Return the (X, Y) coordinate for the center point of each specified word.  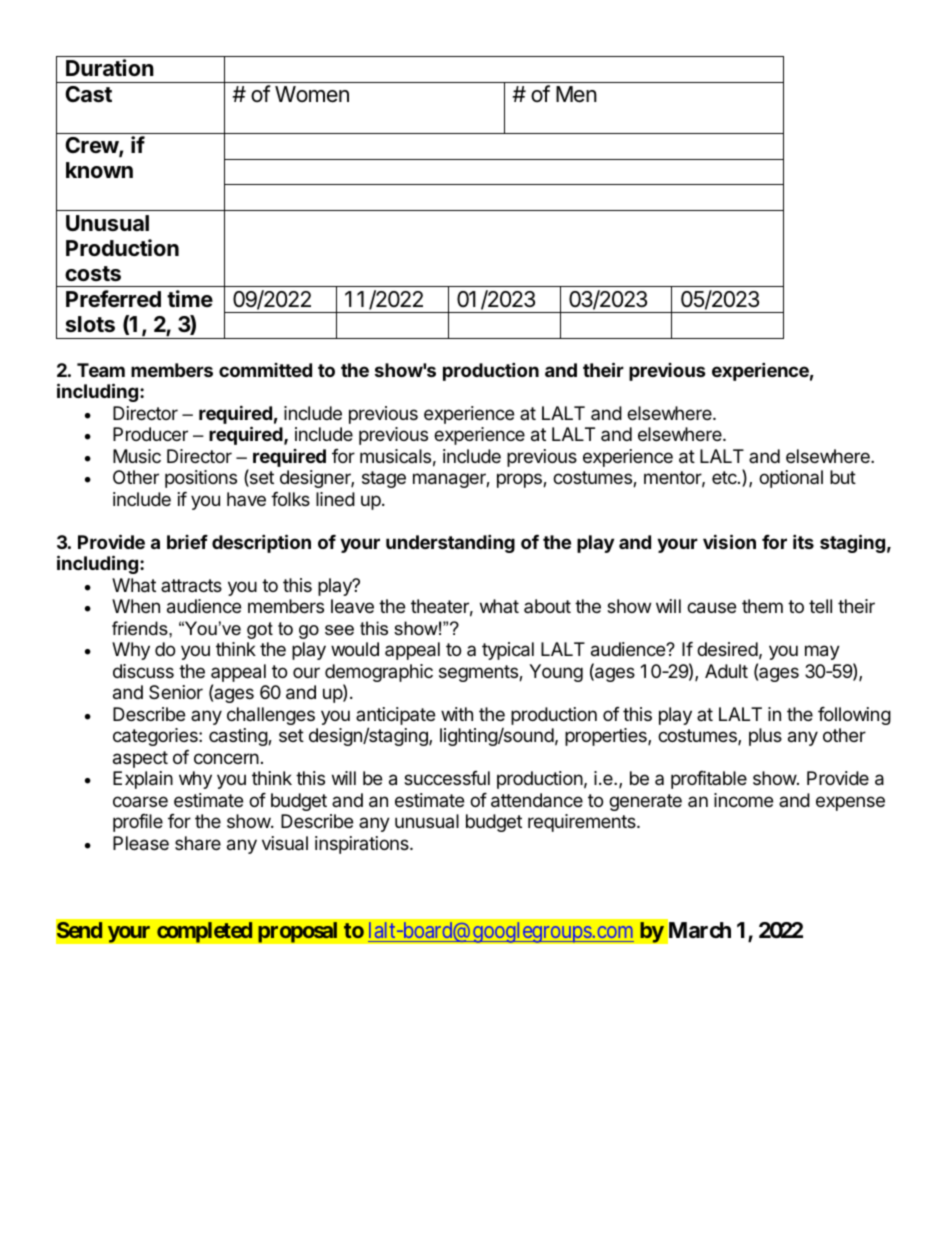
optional (791, 479)
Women (312, 94)
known (99, 170)
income (743, 800)
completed (205, 932)
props (520, 480)
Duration (110, 67)
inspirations (363, 845)
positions (201, 479)
